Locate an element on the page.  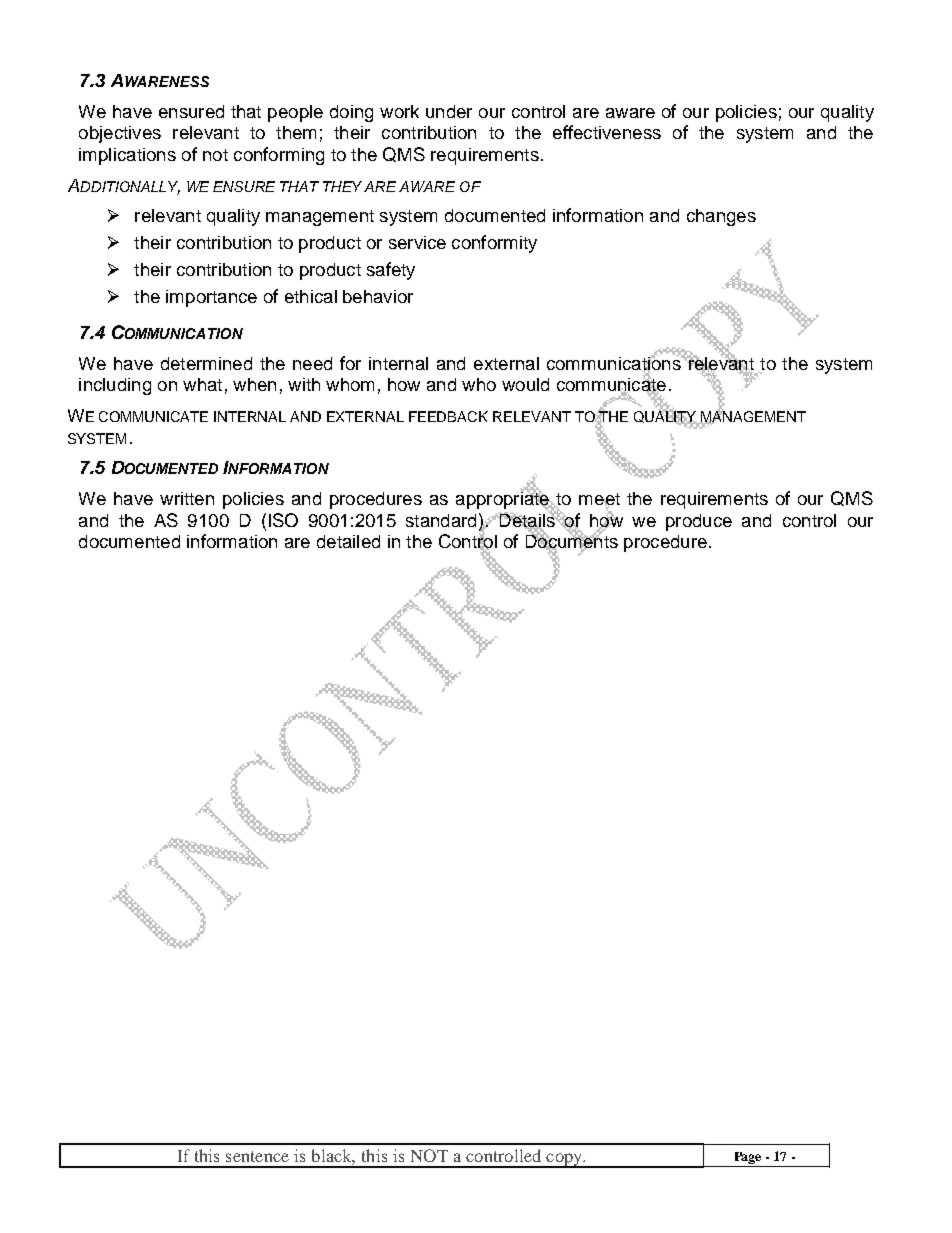
standard is located at coordinates (441, 520).
